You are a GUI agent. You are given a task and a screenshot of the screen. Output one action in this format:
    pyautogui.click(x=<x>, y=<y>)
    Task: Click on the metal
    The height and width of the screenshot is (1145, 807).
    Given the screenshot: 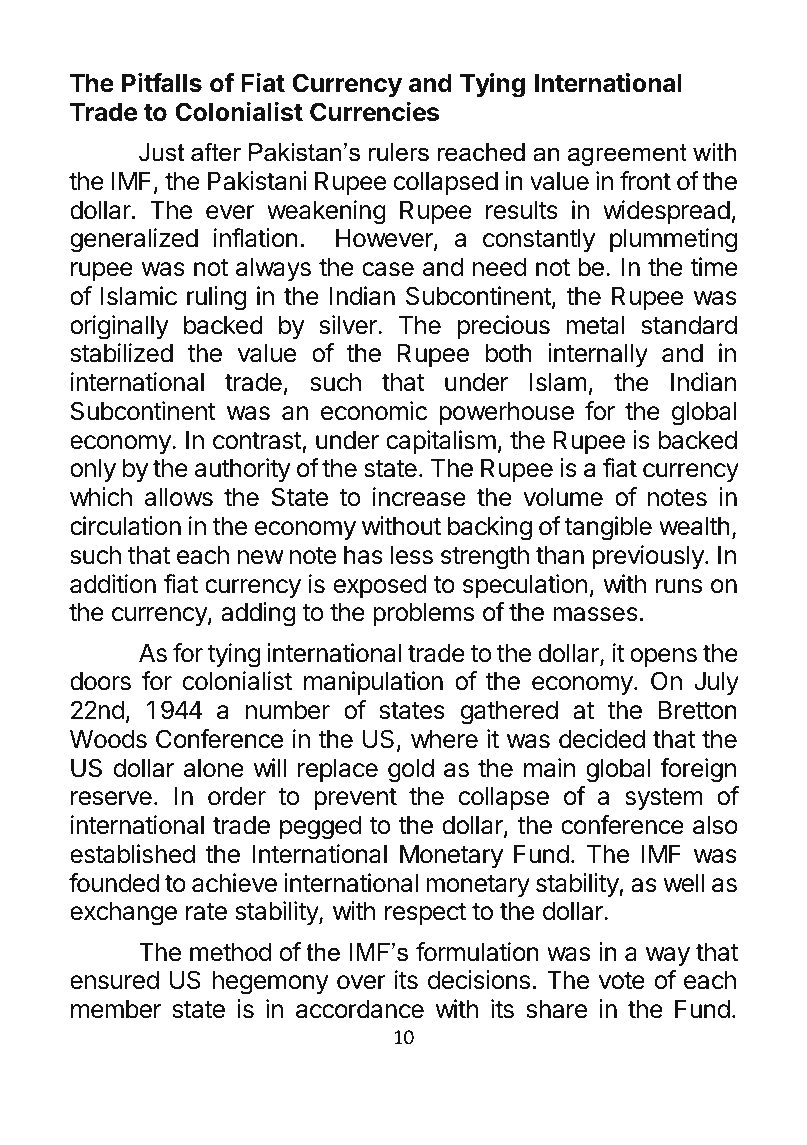 What is the action you would take?
    pyautogui.click(x=595, y=325)
